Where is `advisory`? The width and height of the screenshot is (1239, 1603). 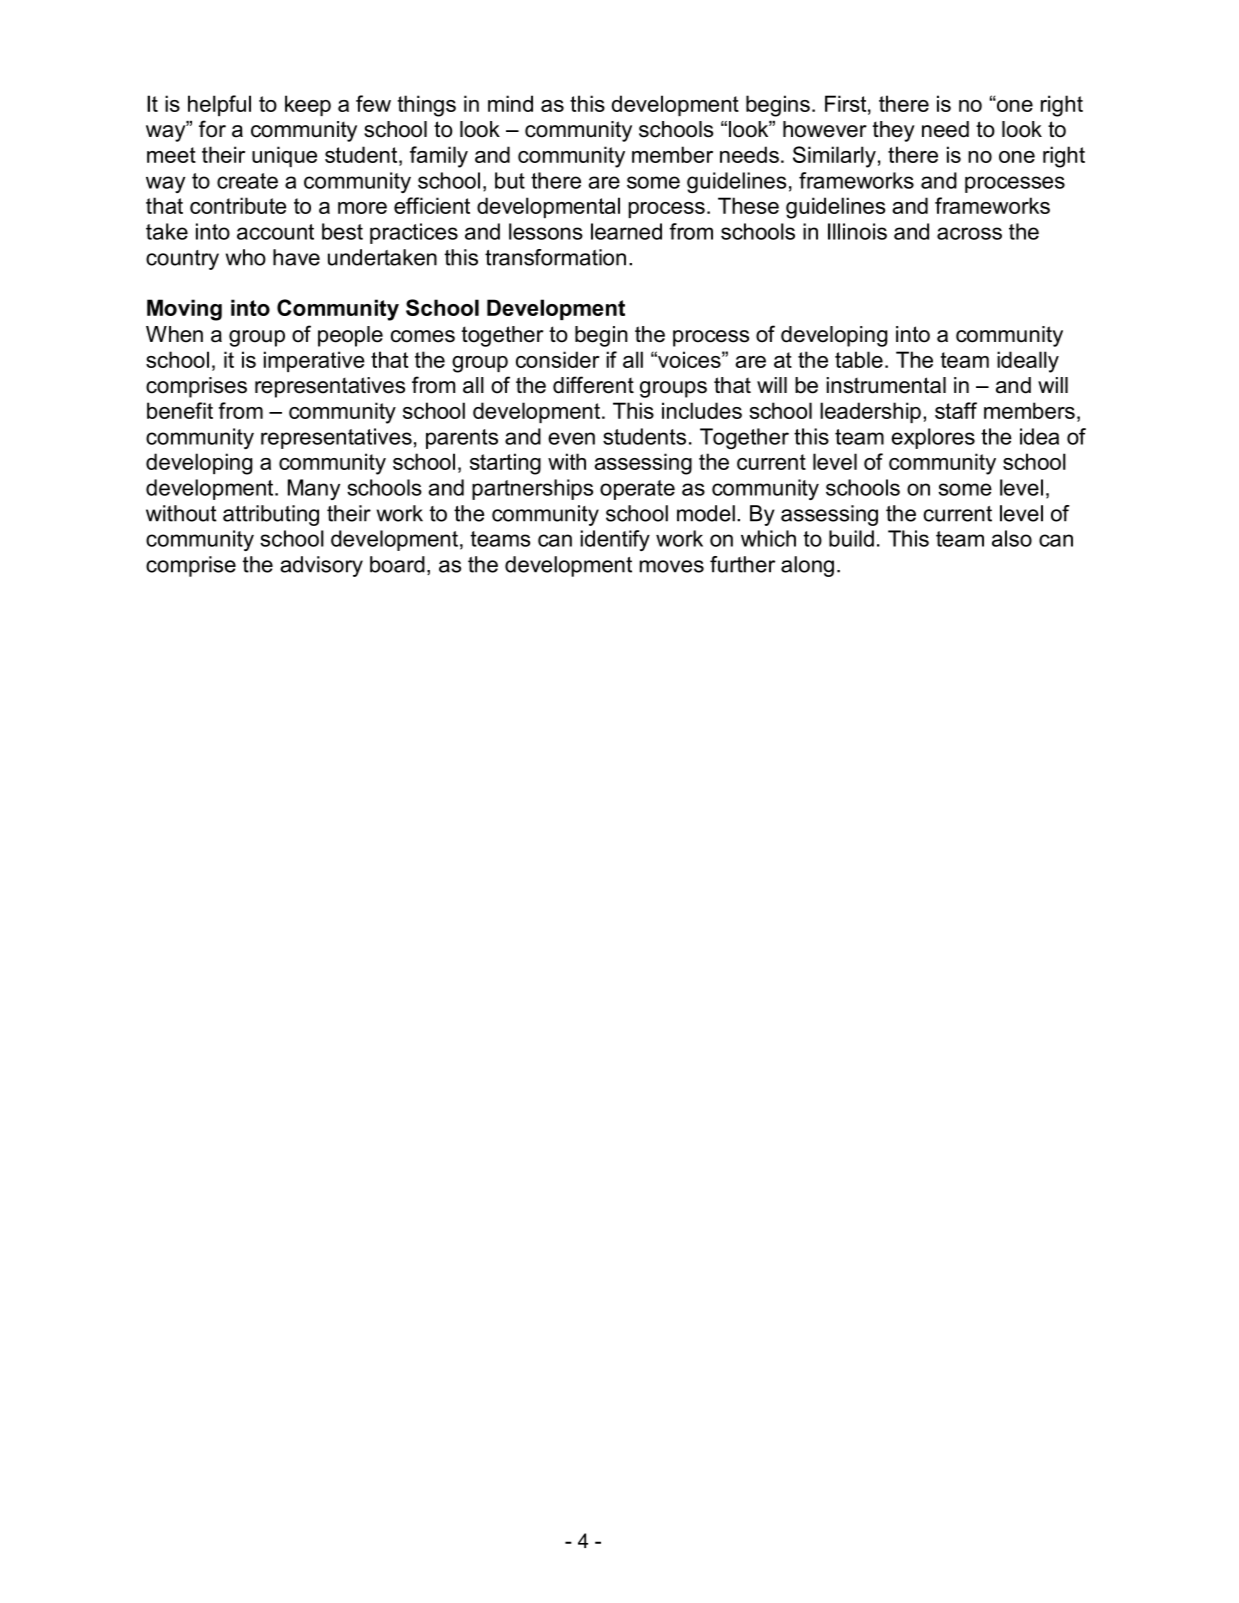
advisory is located at coordinates (321, 566).
